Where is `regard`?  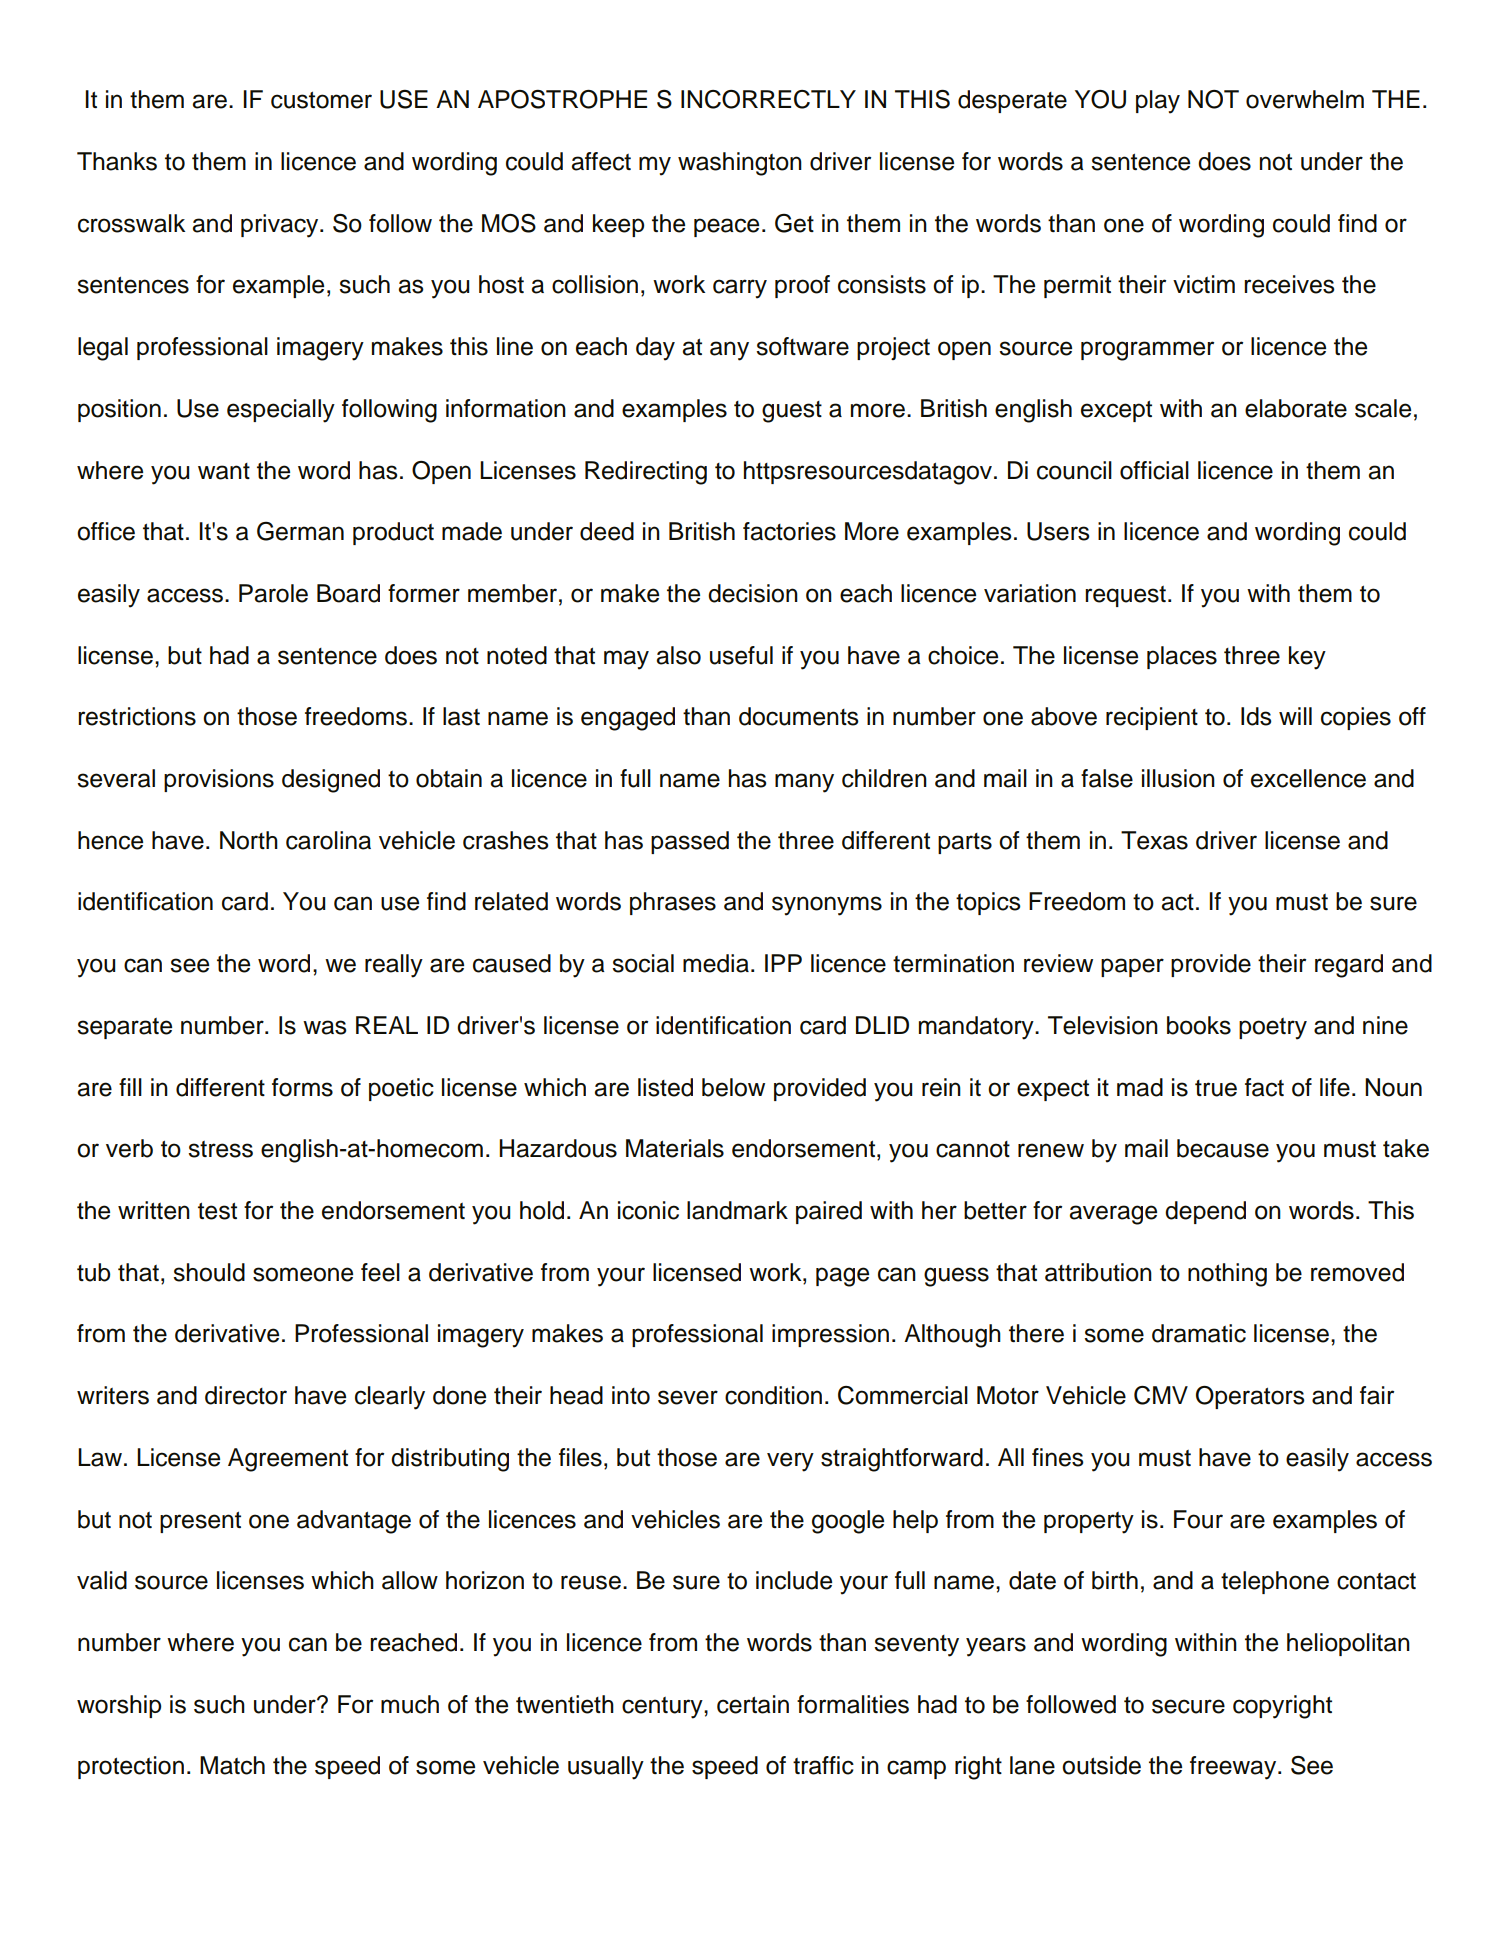
regard is located at coordinates (1349, 966).
